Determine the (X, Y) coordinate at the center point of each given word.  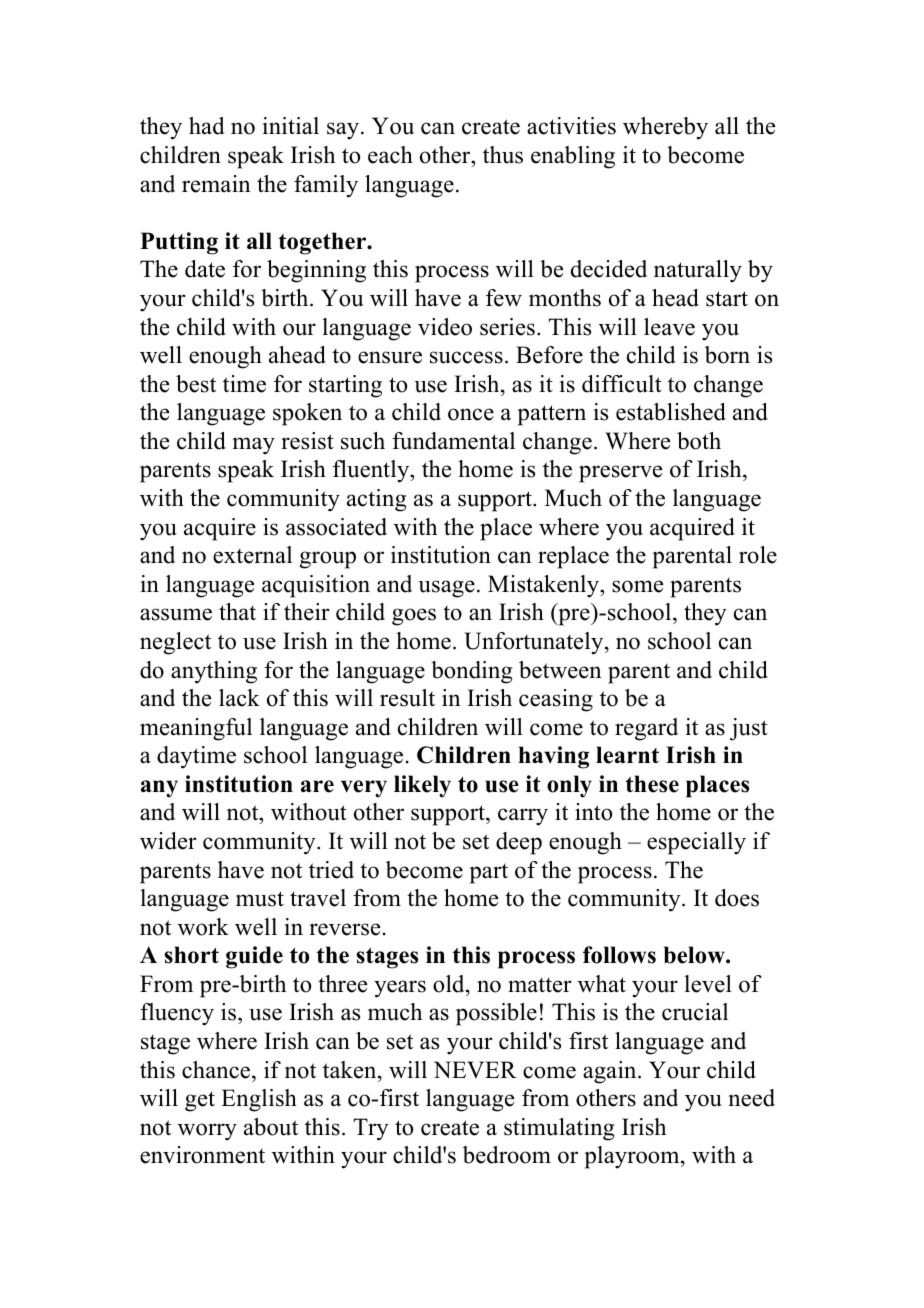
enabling (573, 157)
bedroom (507, 1155)
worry (207, 1132)
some (637, 586)
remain (216, 184)
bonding (471, 672)
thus (503, 155)
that (237, 611)
